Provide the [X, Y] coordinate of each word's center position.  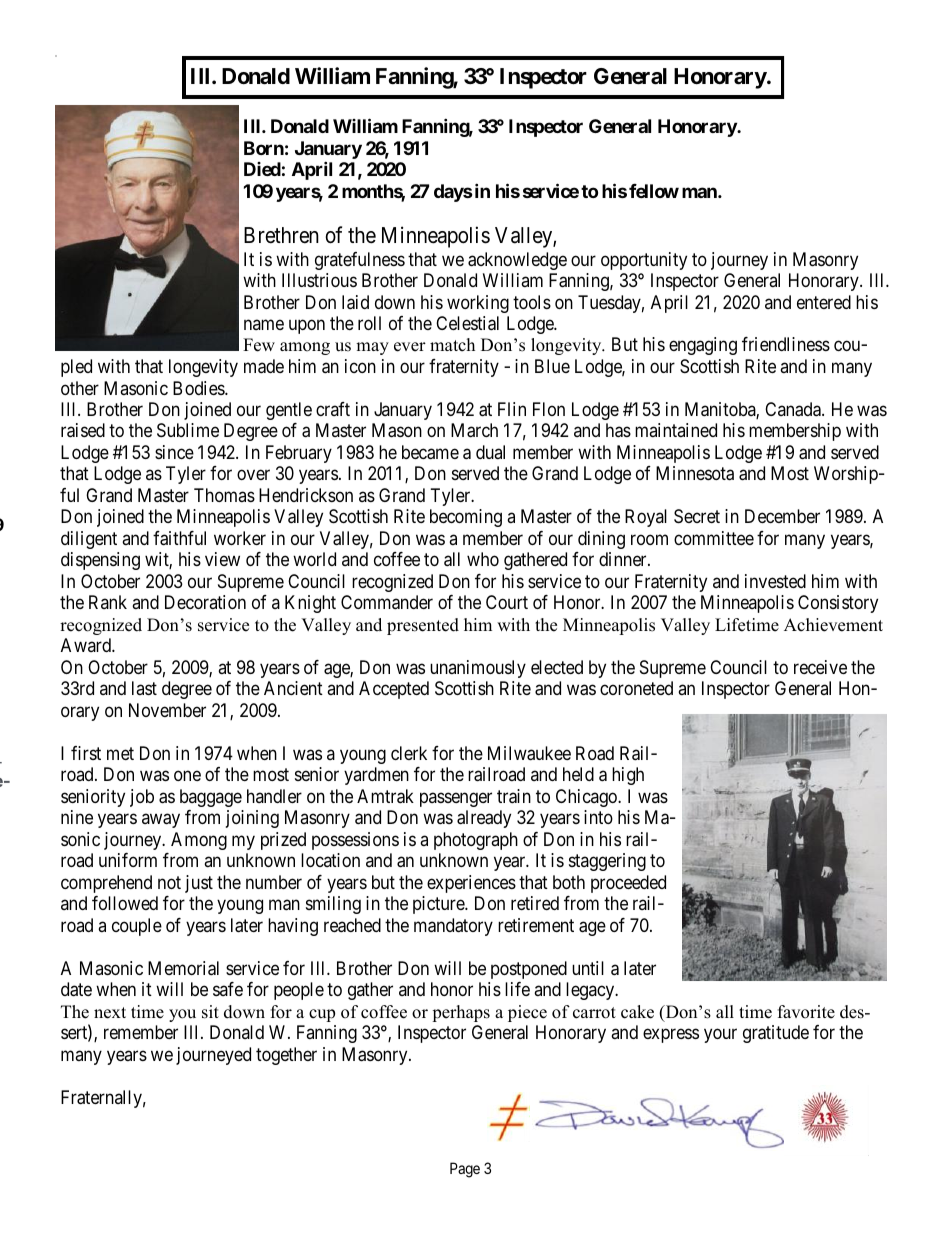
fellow [654, 191]
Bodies [199, 388]
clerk [409, 753]
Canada [794, 409]
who [483, 559]
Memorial [183, 968]
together [286, 1056]
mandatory [453, 927]
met [120, 753]
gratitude [776, 1034]
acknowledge [517, 261]
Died [262, 169]
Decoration [205, 602]
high [628, 776]
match [452, 345]
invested [775, 581]
